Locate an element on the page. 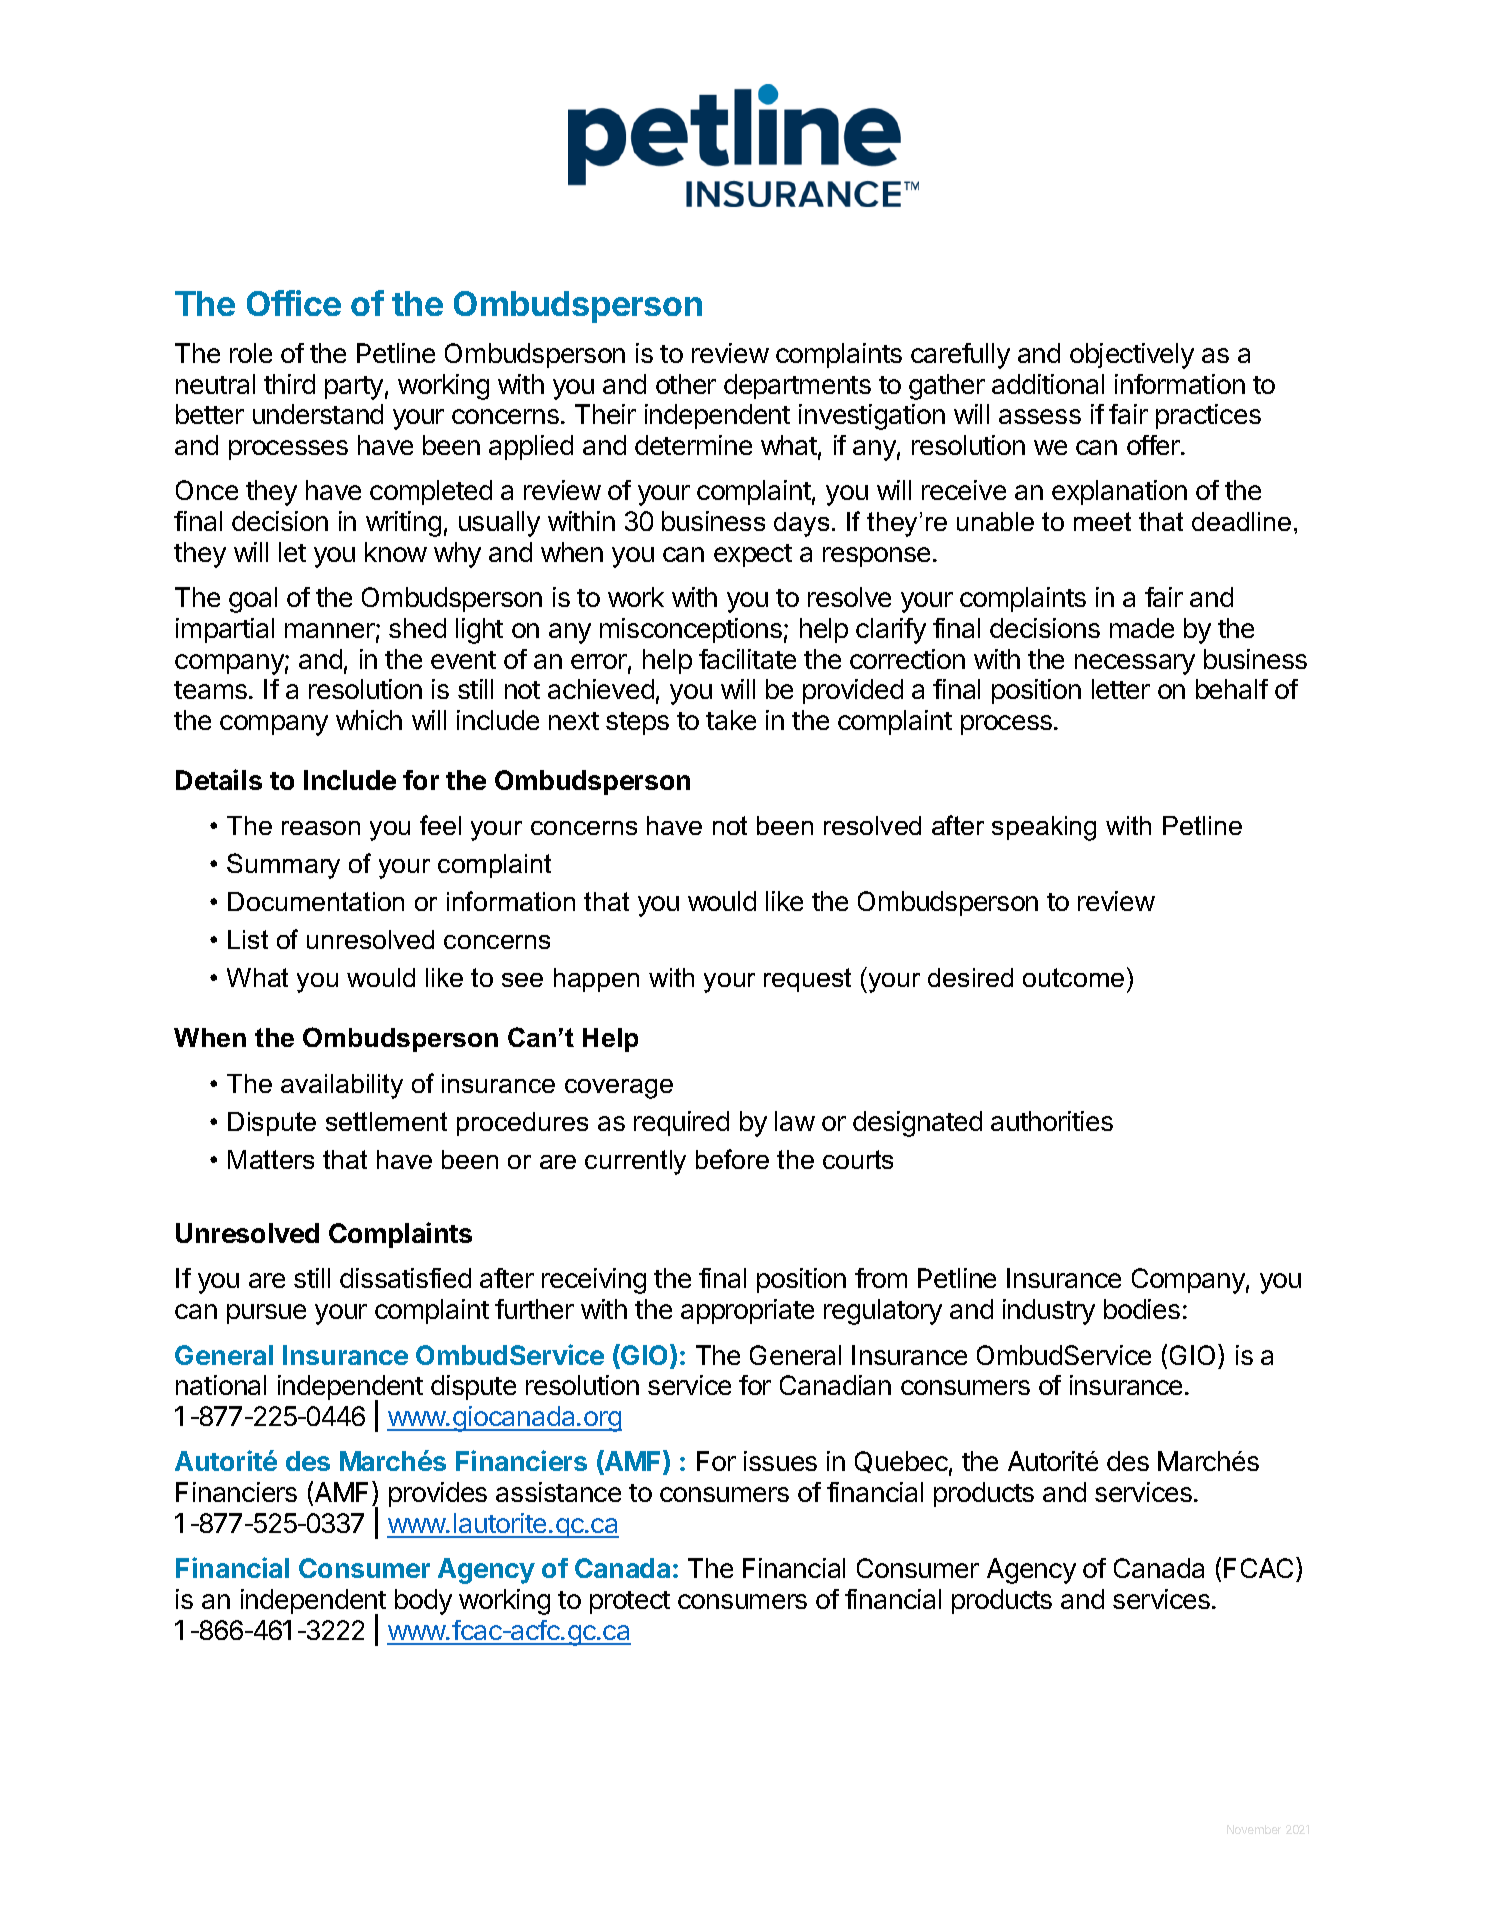 This document has width=1487, height=1924. Office is located at coordinates (294, 303).
